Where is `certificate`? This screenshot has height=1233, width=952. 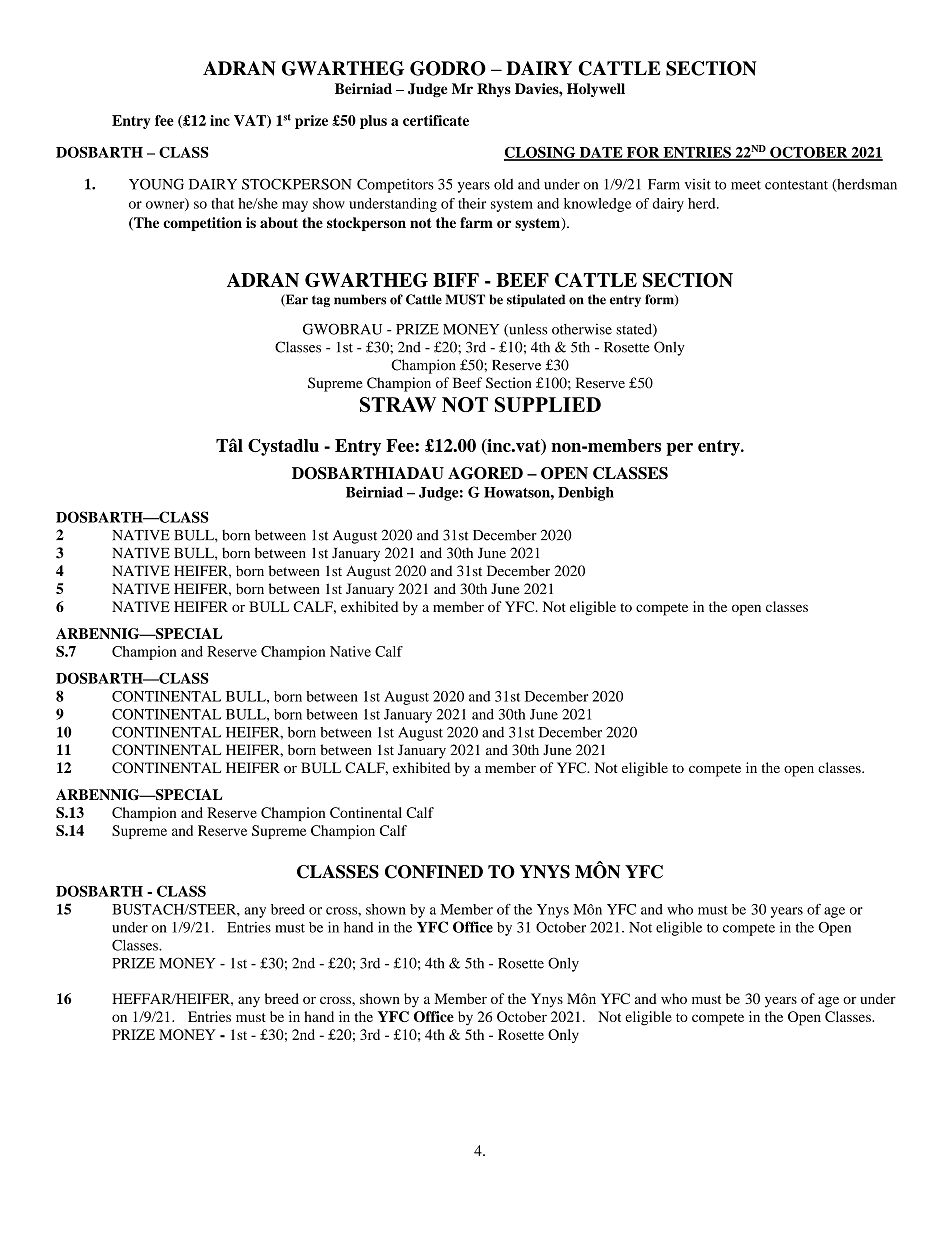
certificate is located at coordinates (436, 120).
